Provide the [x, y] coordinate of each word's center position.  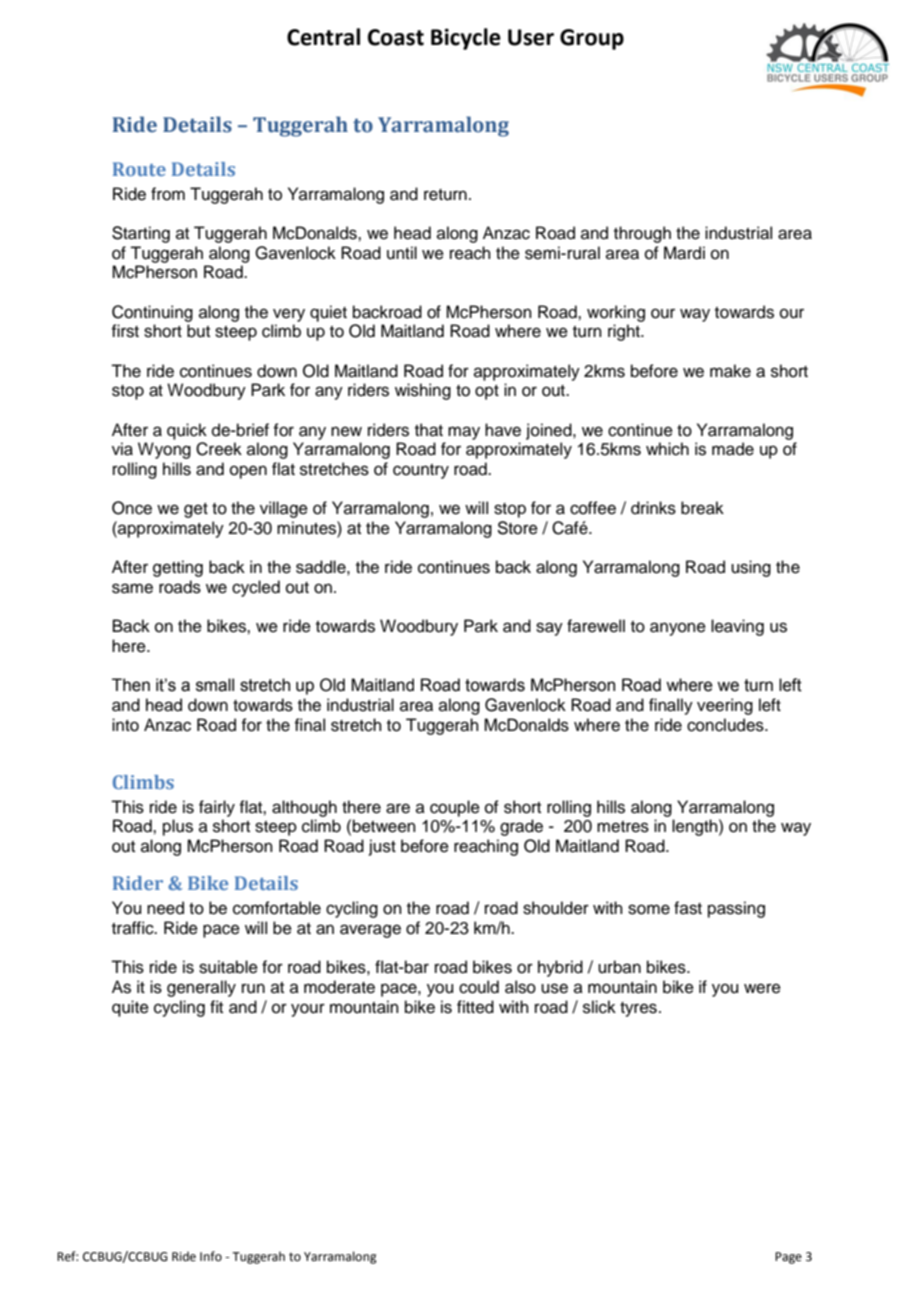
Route [139, 169]
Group [592, 39]
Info [211, 1256]
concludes [726, 725]
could [479, 987]
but [198, 331]
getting [178, 568]
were [762, 988]
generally [201, 988]
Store [517, 528]
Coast [396, 37]
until [402, 253]
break [702, 508]
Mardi [684, 253]
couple [455, 808]
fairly [217, 808]
